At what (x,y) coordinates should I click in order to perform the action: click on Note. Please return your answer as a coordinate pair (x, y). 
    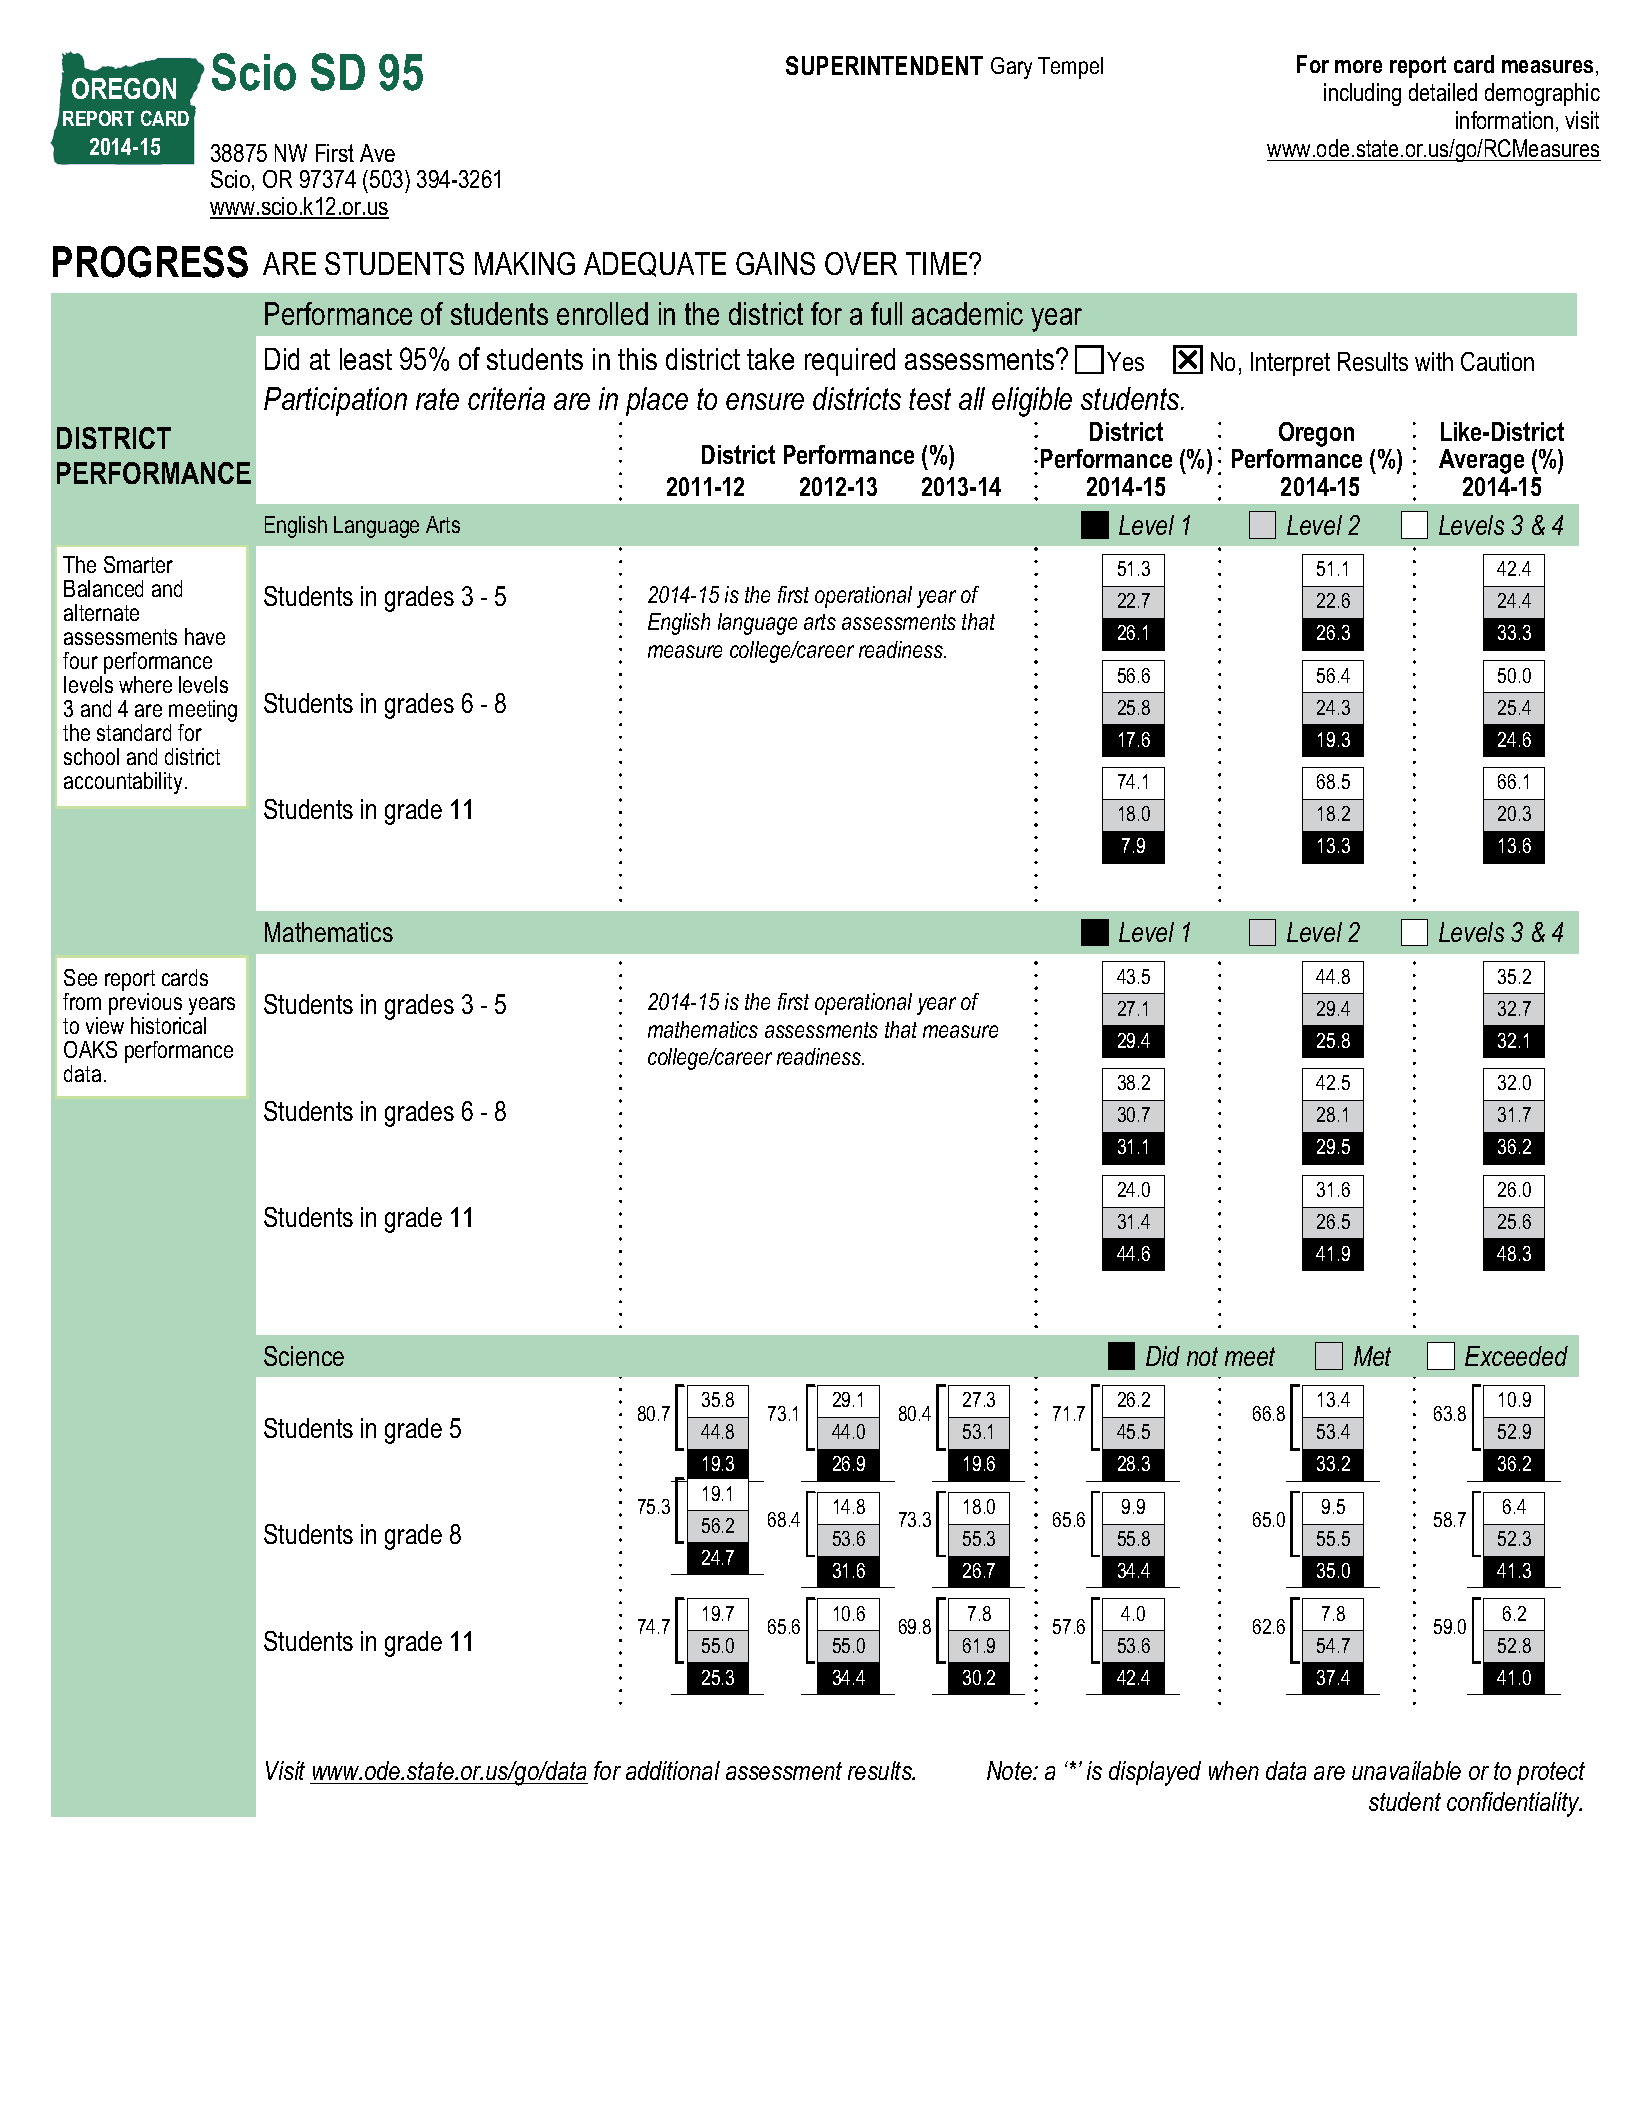
    Looking at the image, I should click on (1010, 1770).
